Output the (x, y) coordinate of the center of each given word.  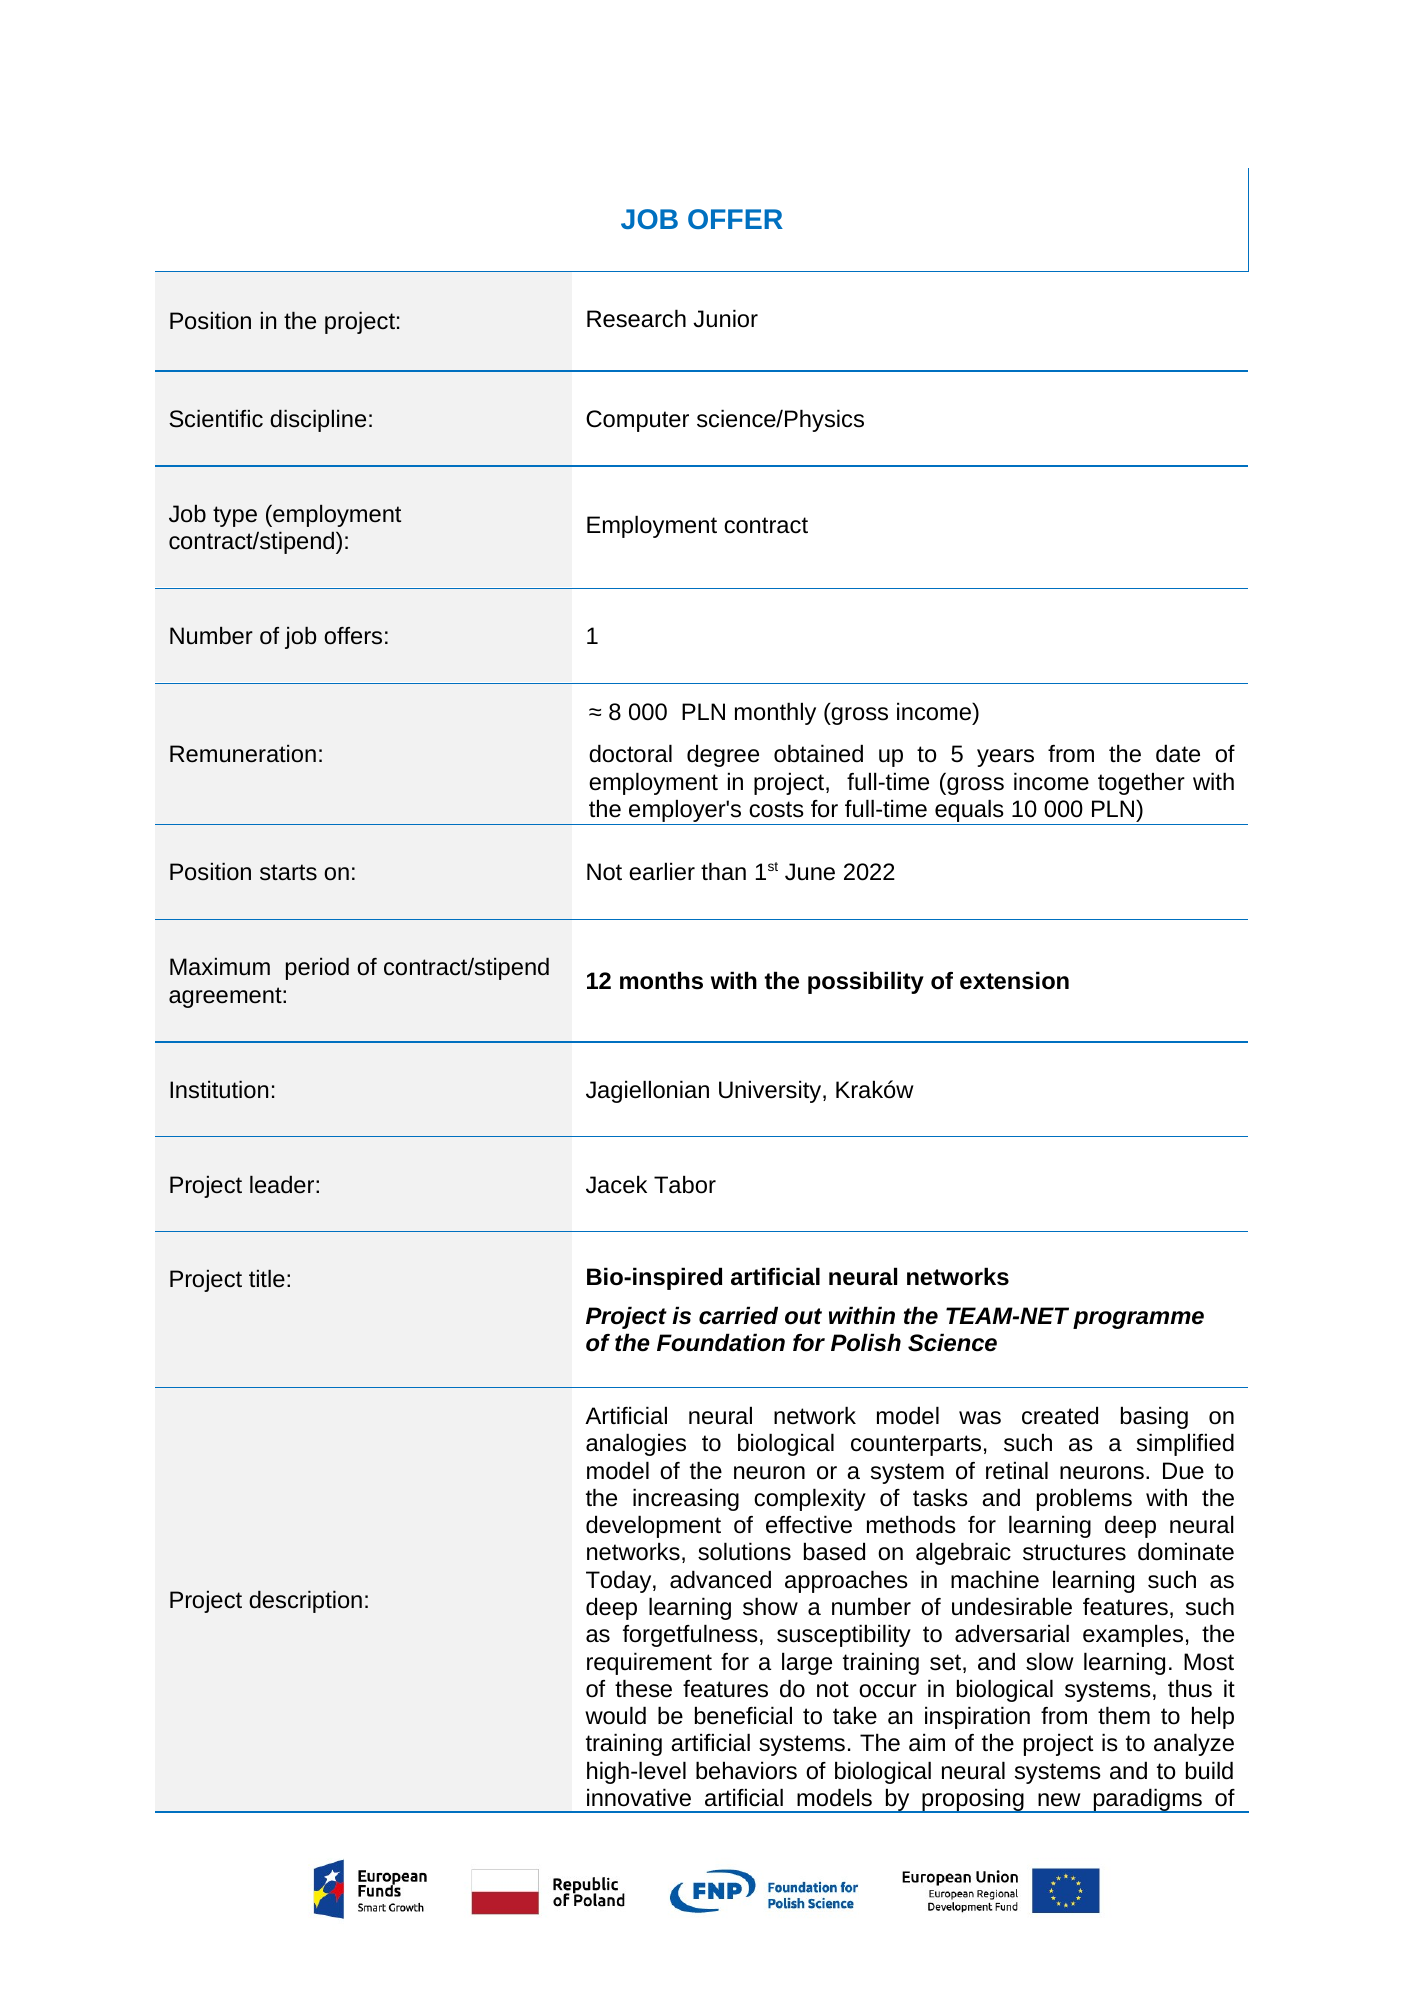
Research (636, 318)
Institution (219, 1089)
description (305, 1601)
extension (1014, 980)
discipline (318, 420)
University (771, 1091)
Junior (725, 318)
